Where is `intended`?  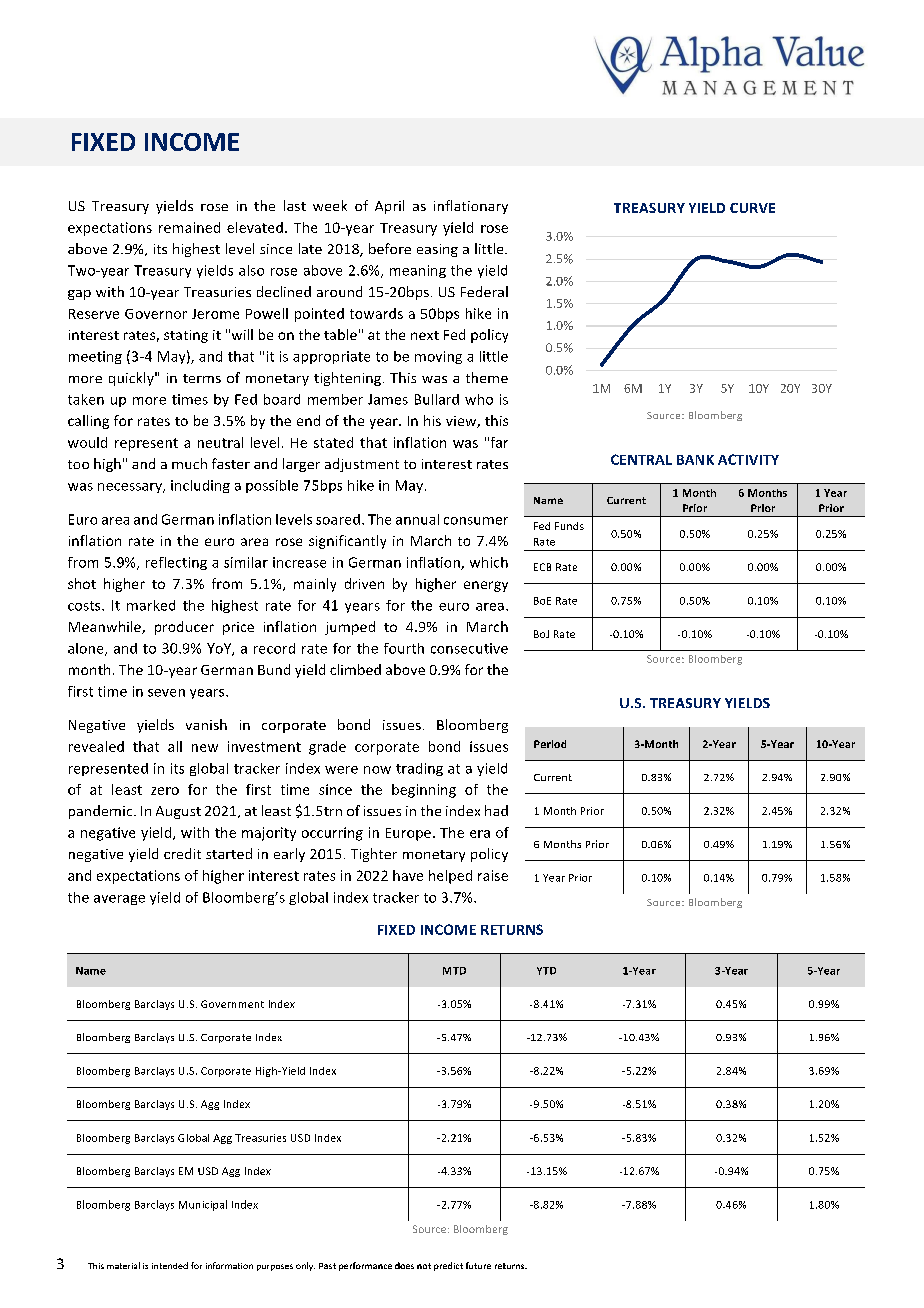
intended is located at coordinates (170, 1265).
